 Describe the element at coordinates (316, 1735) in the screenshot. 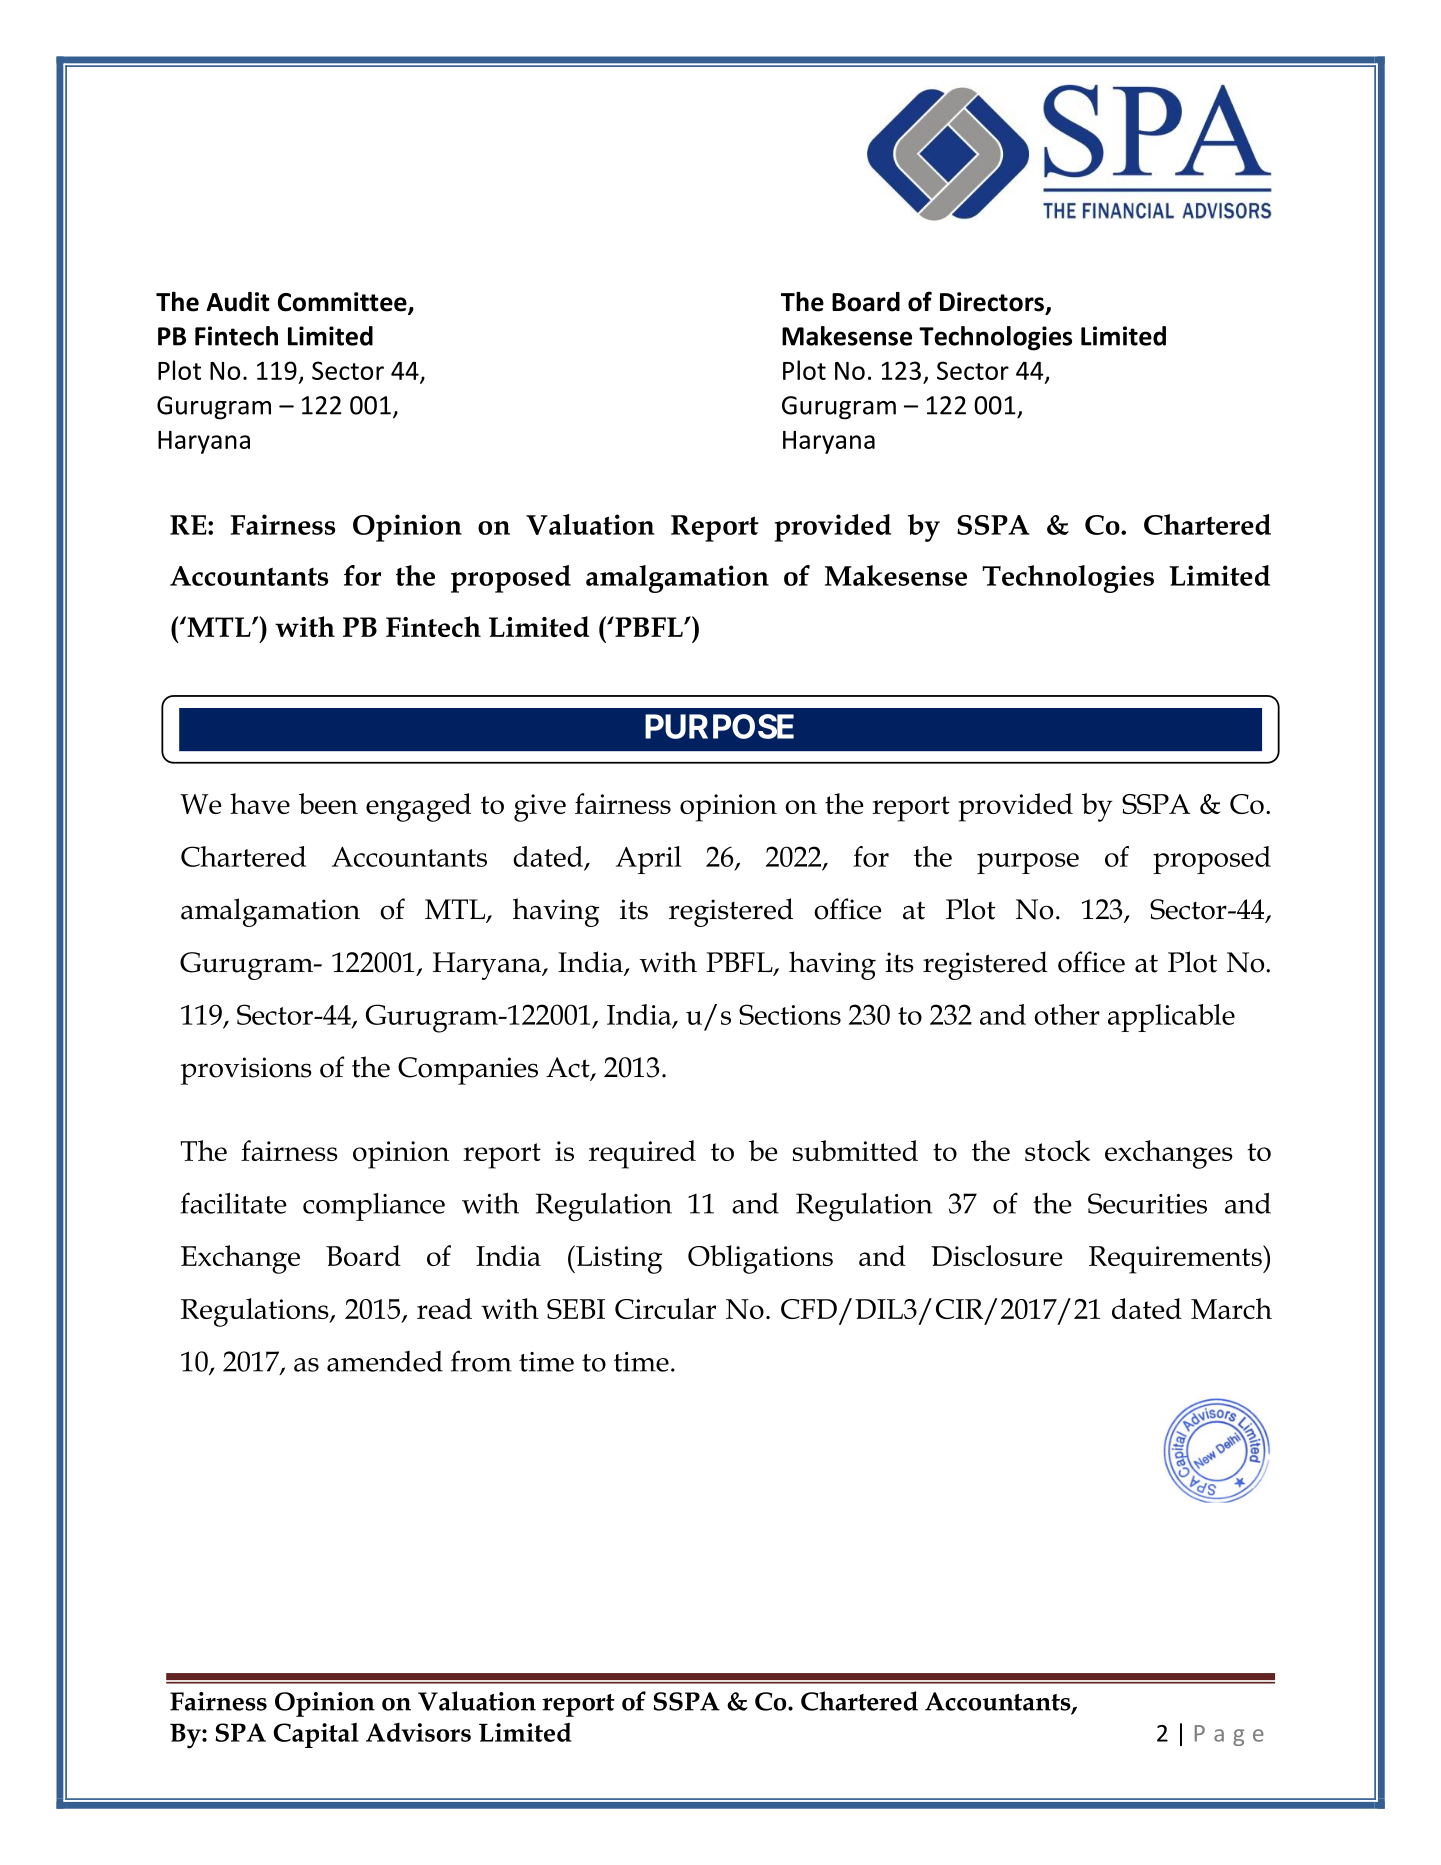

I see `Capital` at that location.
